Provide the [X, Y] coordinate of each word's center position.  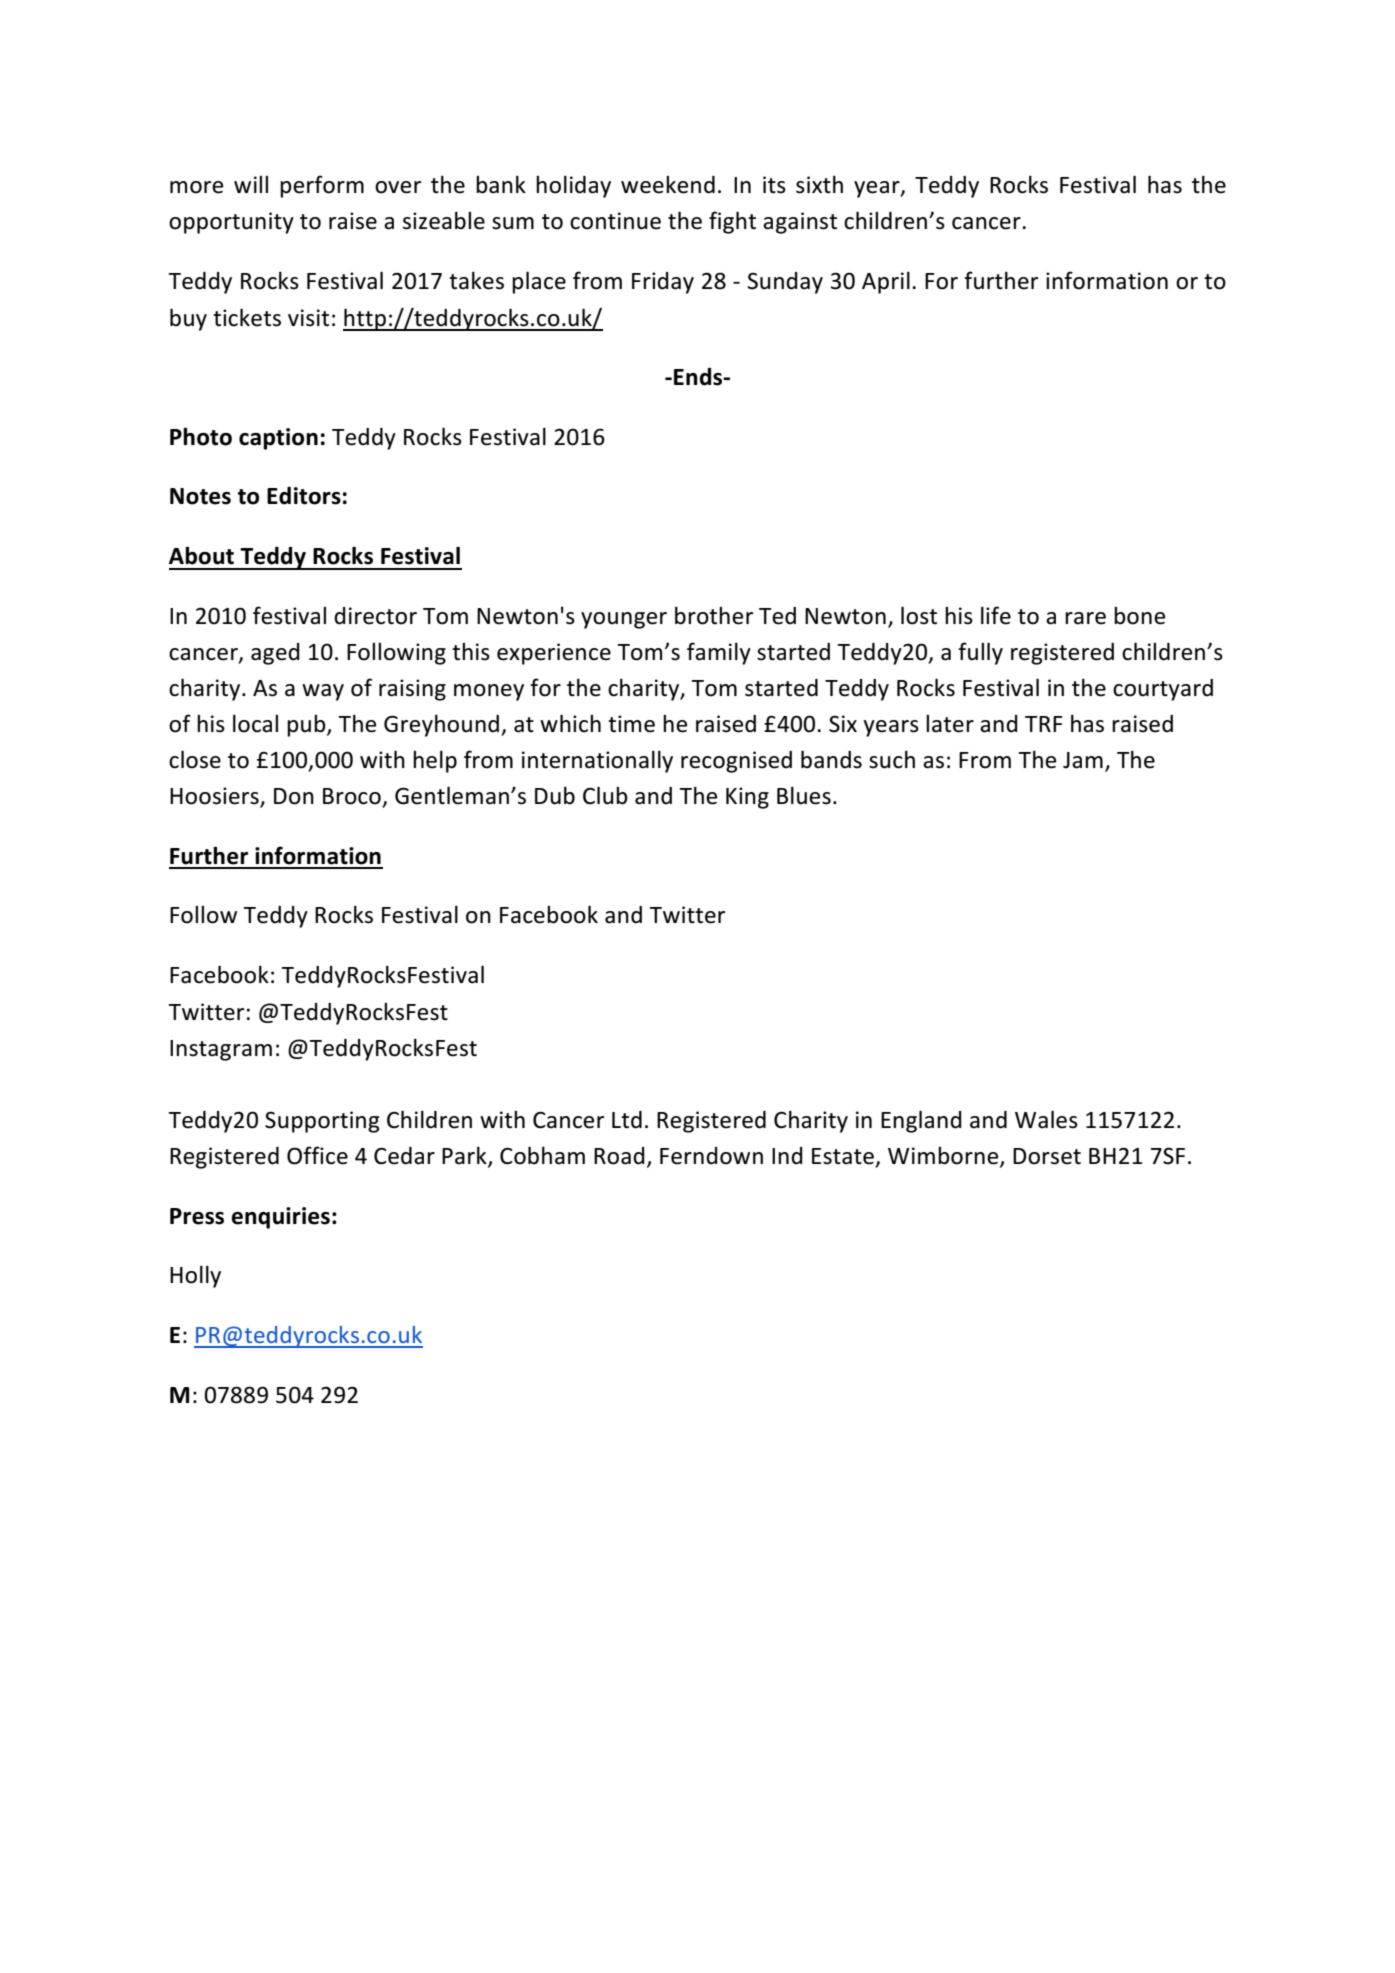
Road [619, 1156]
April [886, 282]
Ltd [627, 1120]
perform [322, 186]
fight [732, 222]
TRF [1044, 724]
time [631, 724]
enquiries [280, 1218]
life [996, 615]
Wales [1046, 1119]
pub [307, 726]
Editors [304, 496]
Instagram [221, 1050]
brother [714, 615]
